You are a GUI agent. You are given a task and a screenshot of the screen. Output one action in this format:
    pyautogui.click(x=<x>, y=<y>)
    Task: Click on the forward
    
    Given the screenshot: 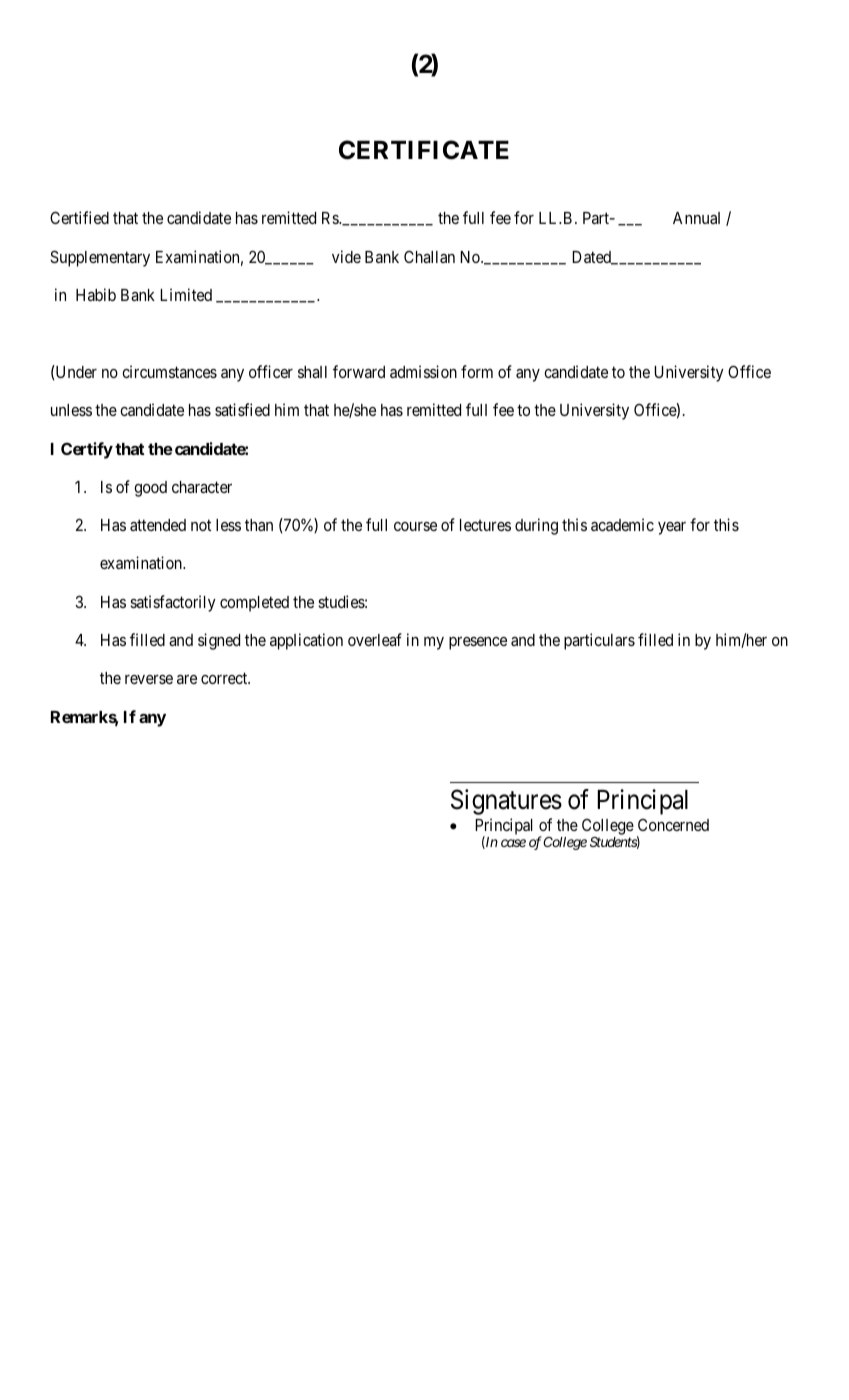 What is the action you would take?
    pyautogui.click(x=359, y=371)
